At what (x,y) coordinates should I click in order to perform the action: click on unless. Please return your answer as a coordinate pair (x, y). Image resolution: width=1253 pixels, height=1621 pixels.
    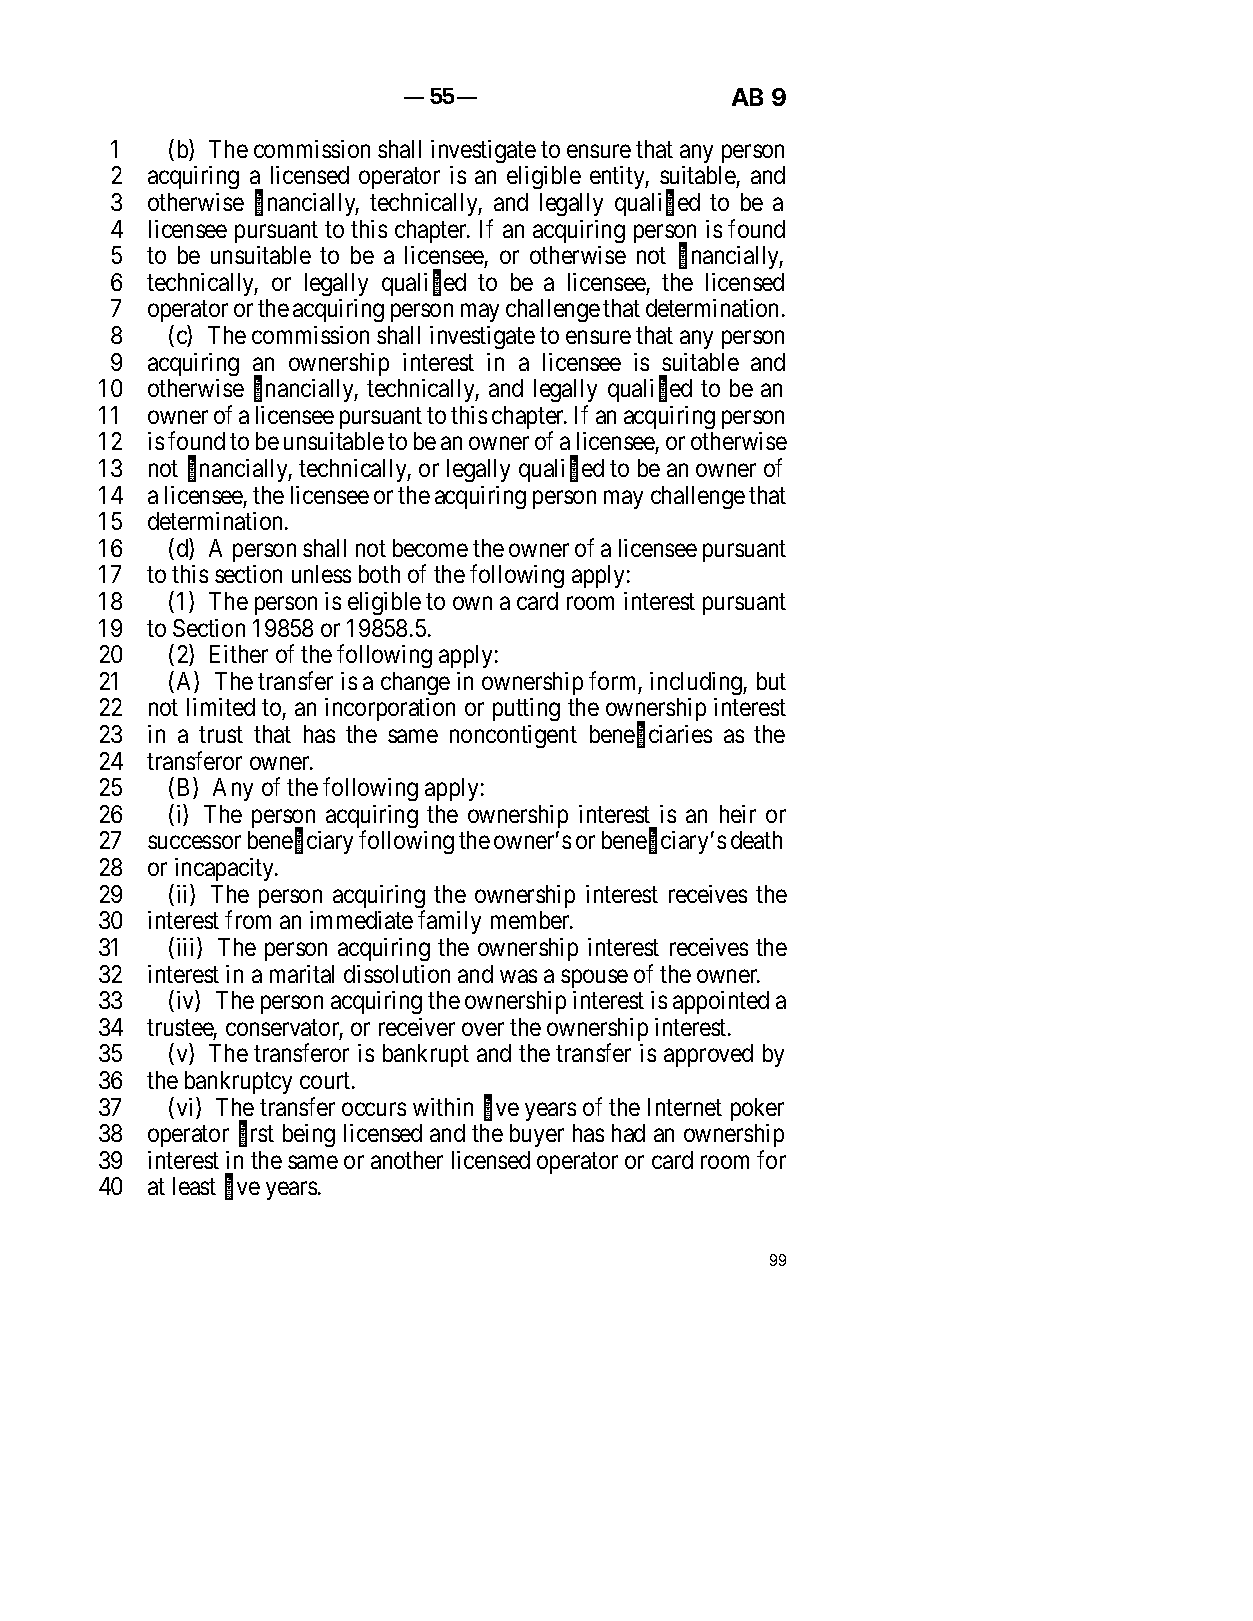
    Looking at the image, I should click on (321, 574).
